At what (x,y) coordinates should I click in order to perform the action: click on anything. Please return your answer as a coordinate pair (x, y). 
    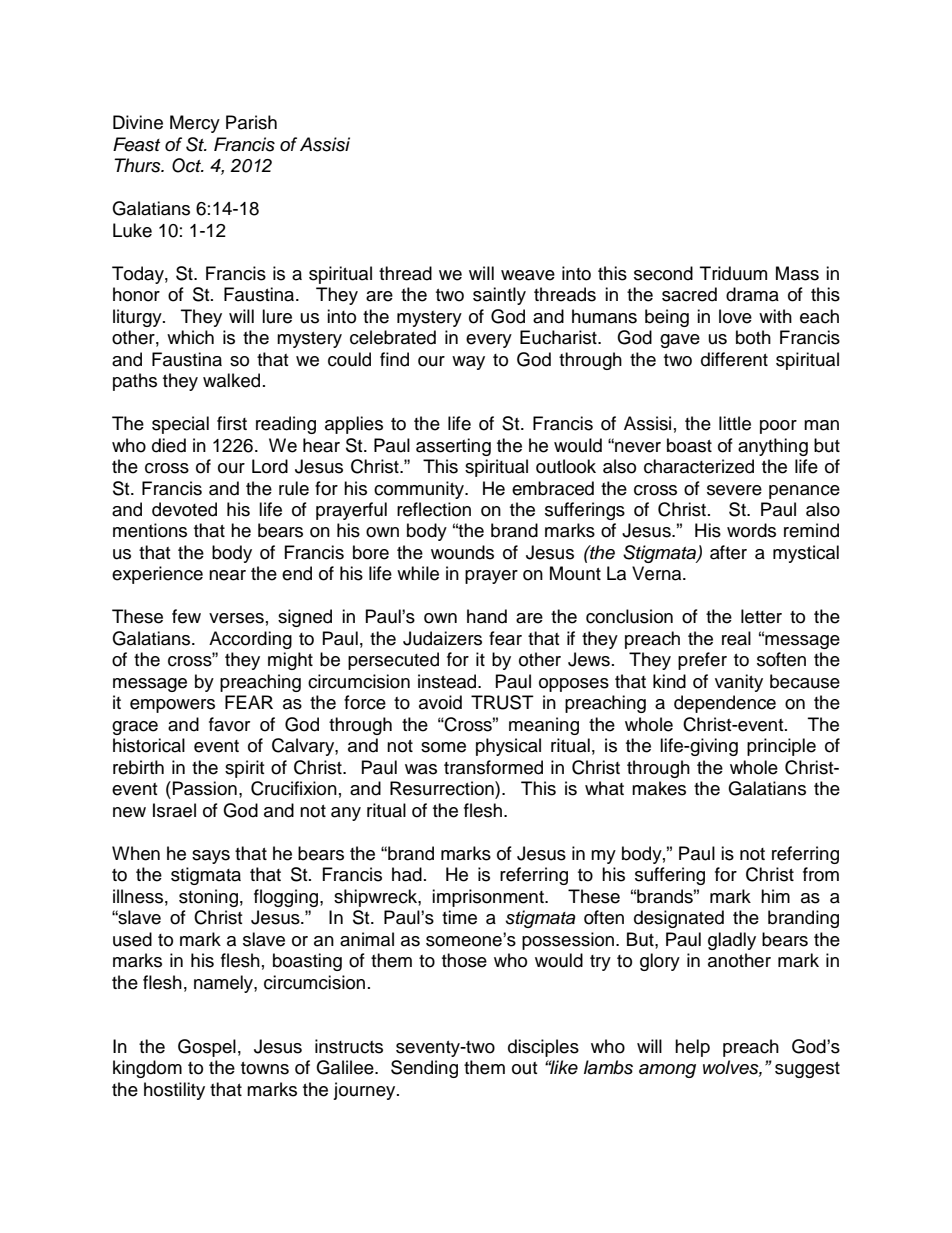
    Looking at the image, I should click on (773, 447).
